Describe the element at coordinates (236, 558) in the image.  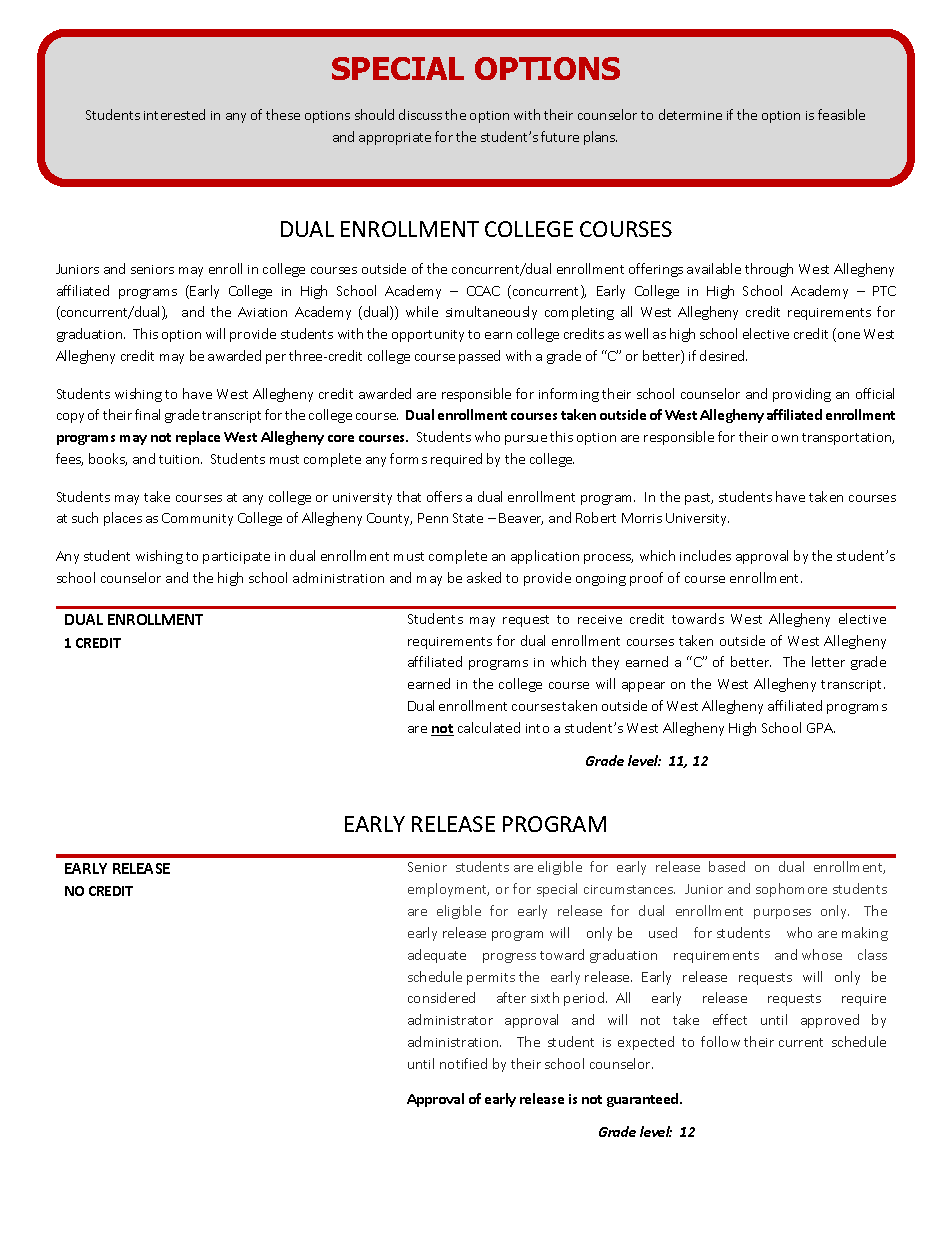
I see `participate` at that location.
